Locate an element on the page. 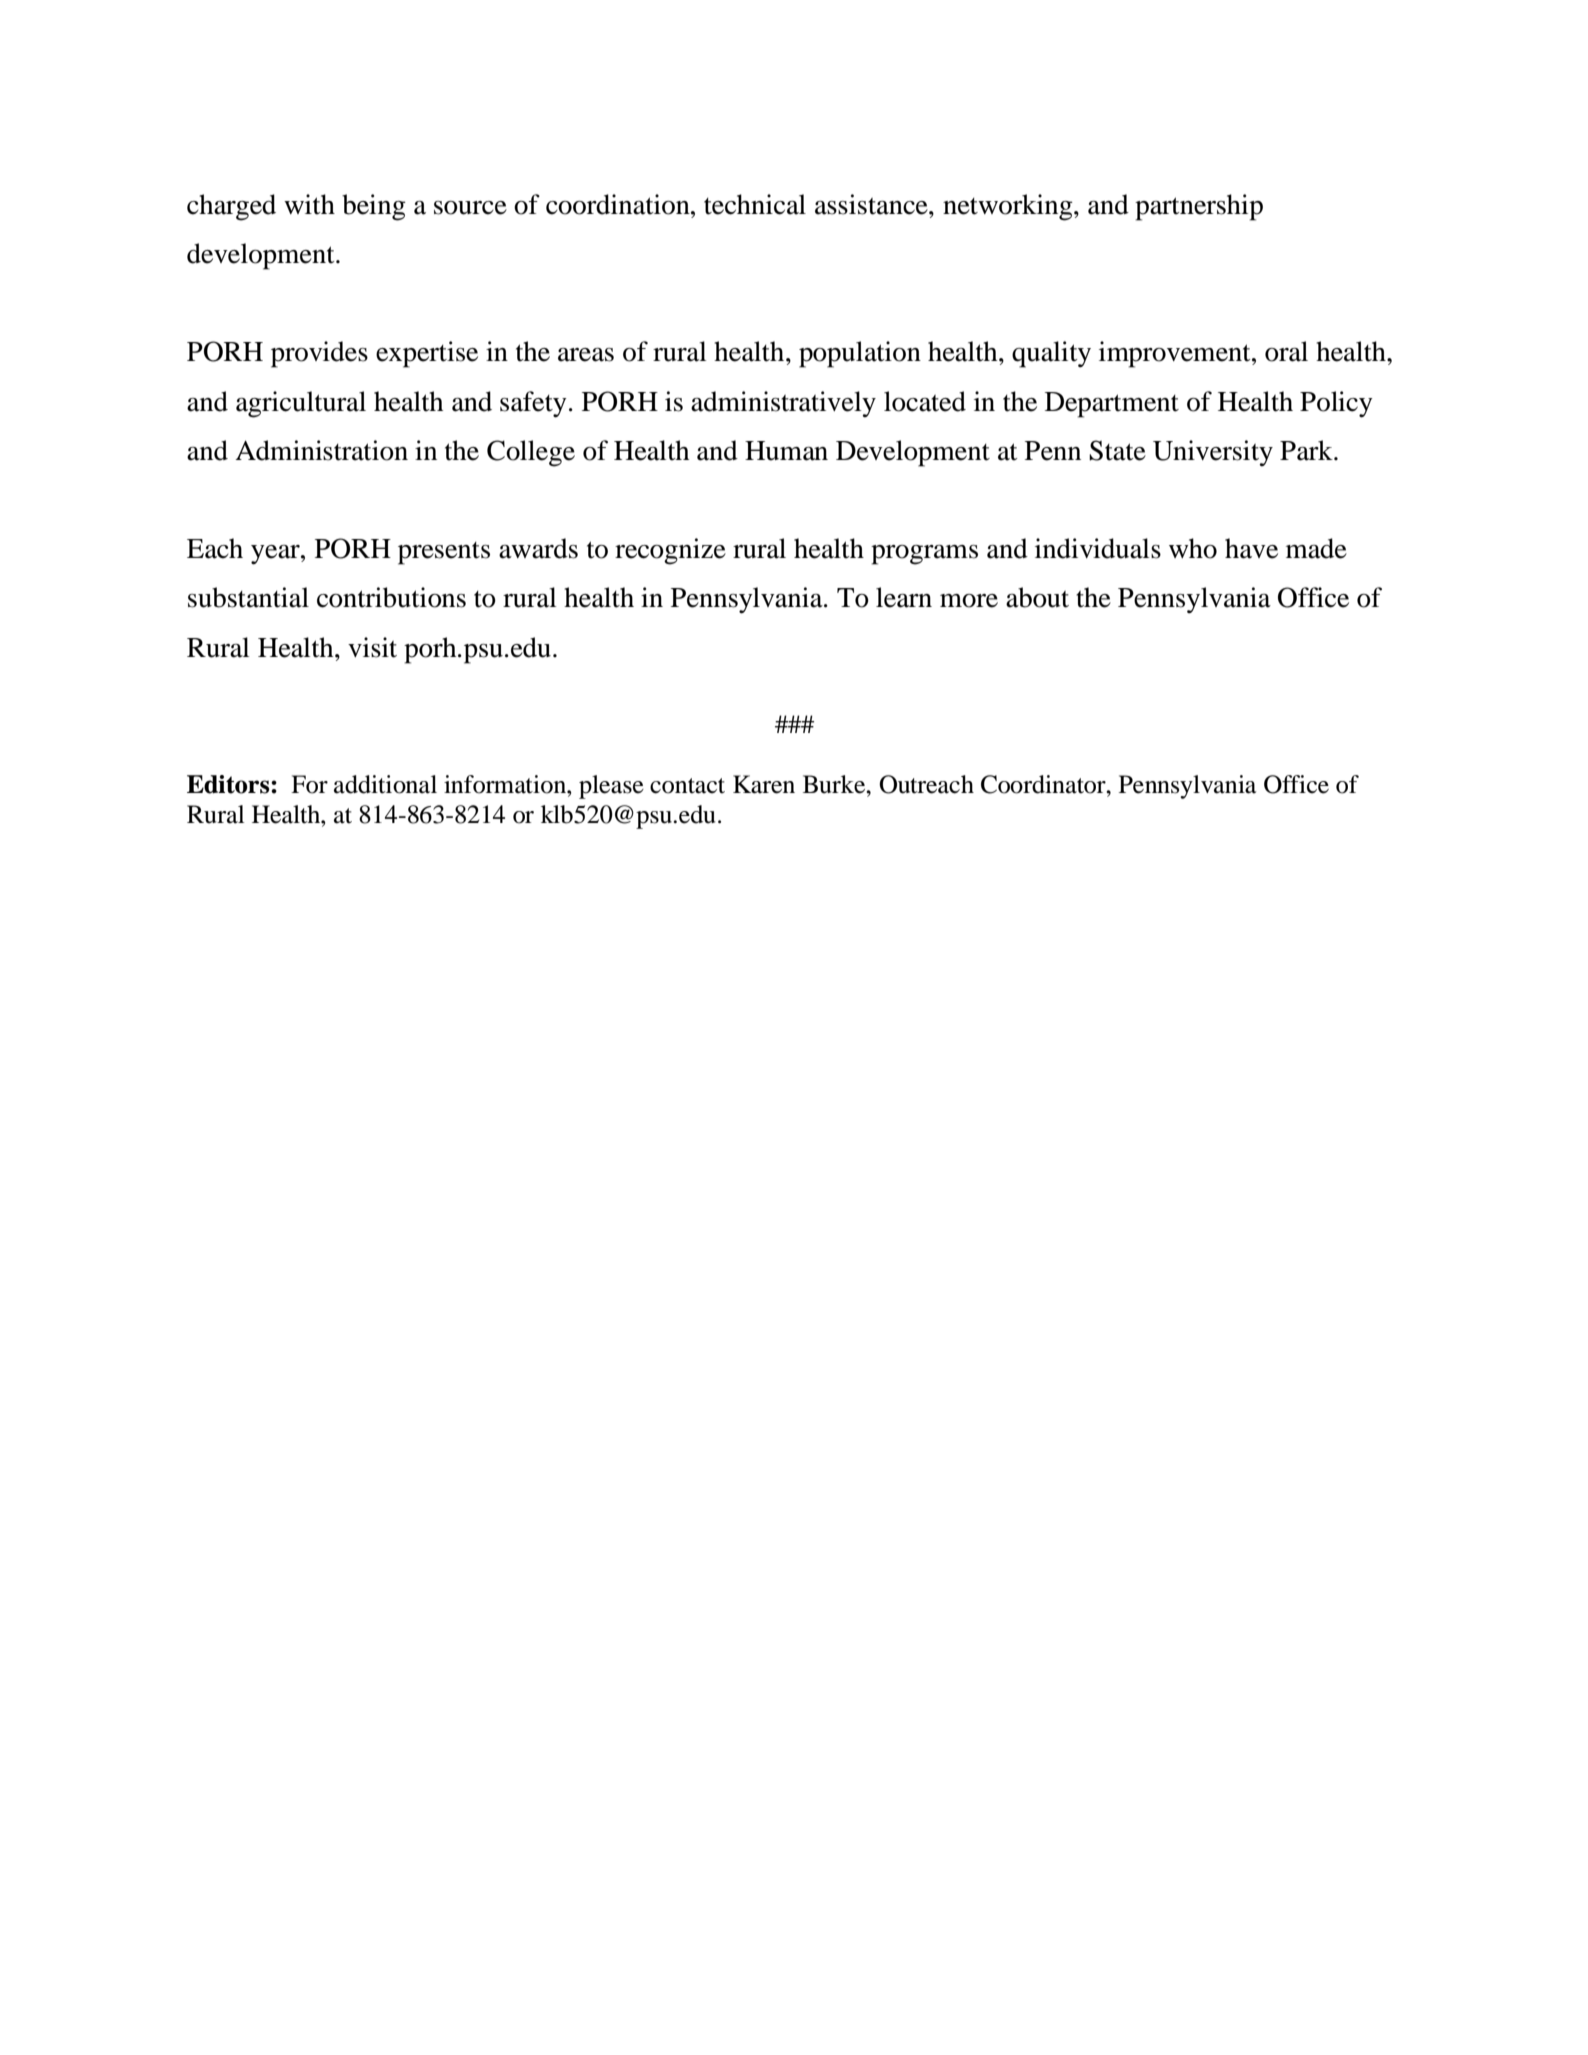 This image has width=1588, height=2055. technical is located at coordinates (755, 204).
